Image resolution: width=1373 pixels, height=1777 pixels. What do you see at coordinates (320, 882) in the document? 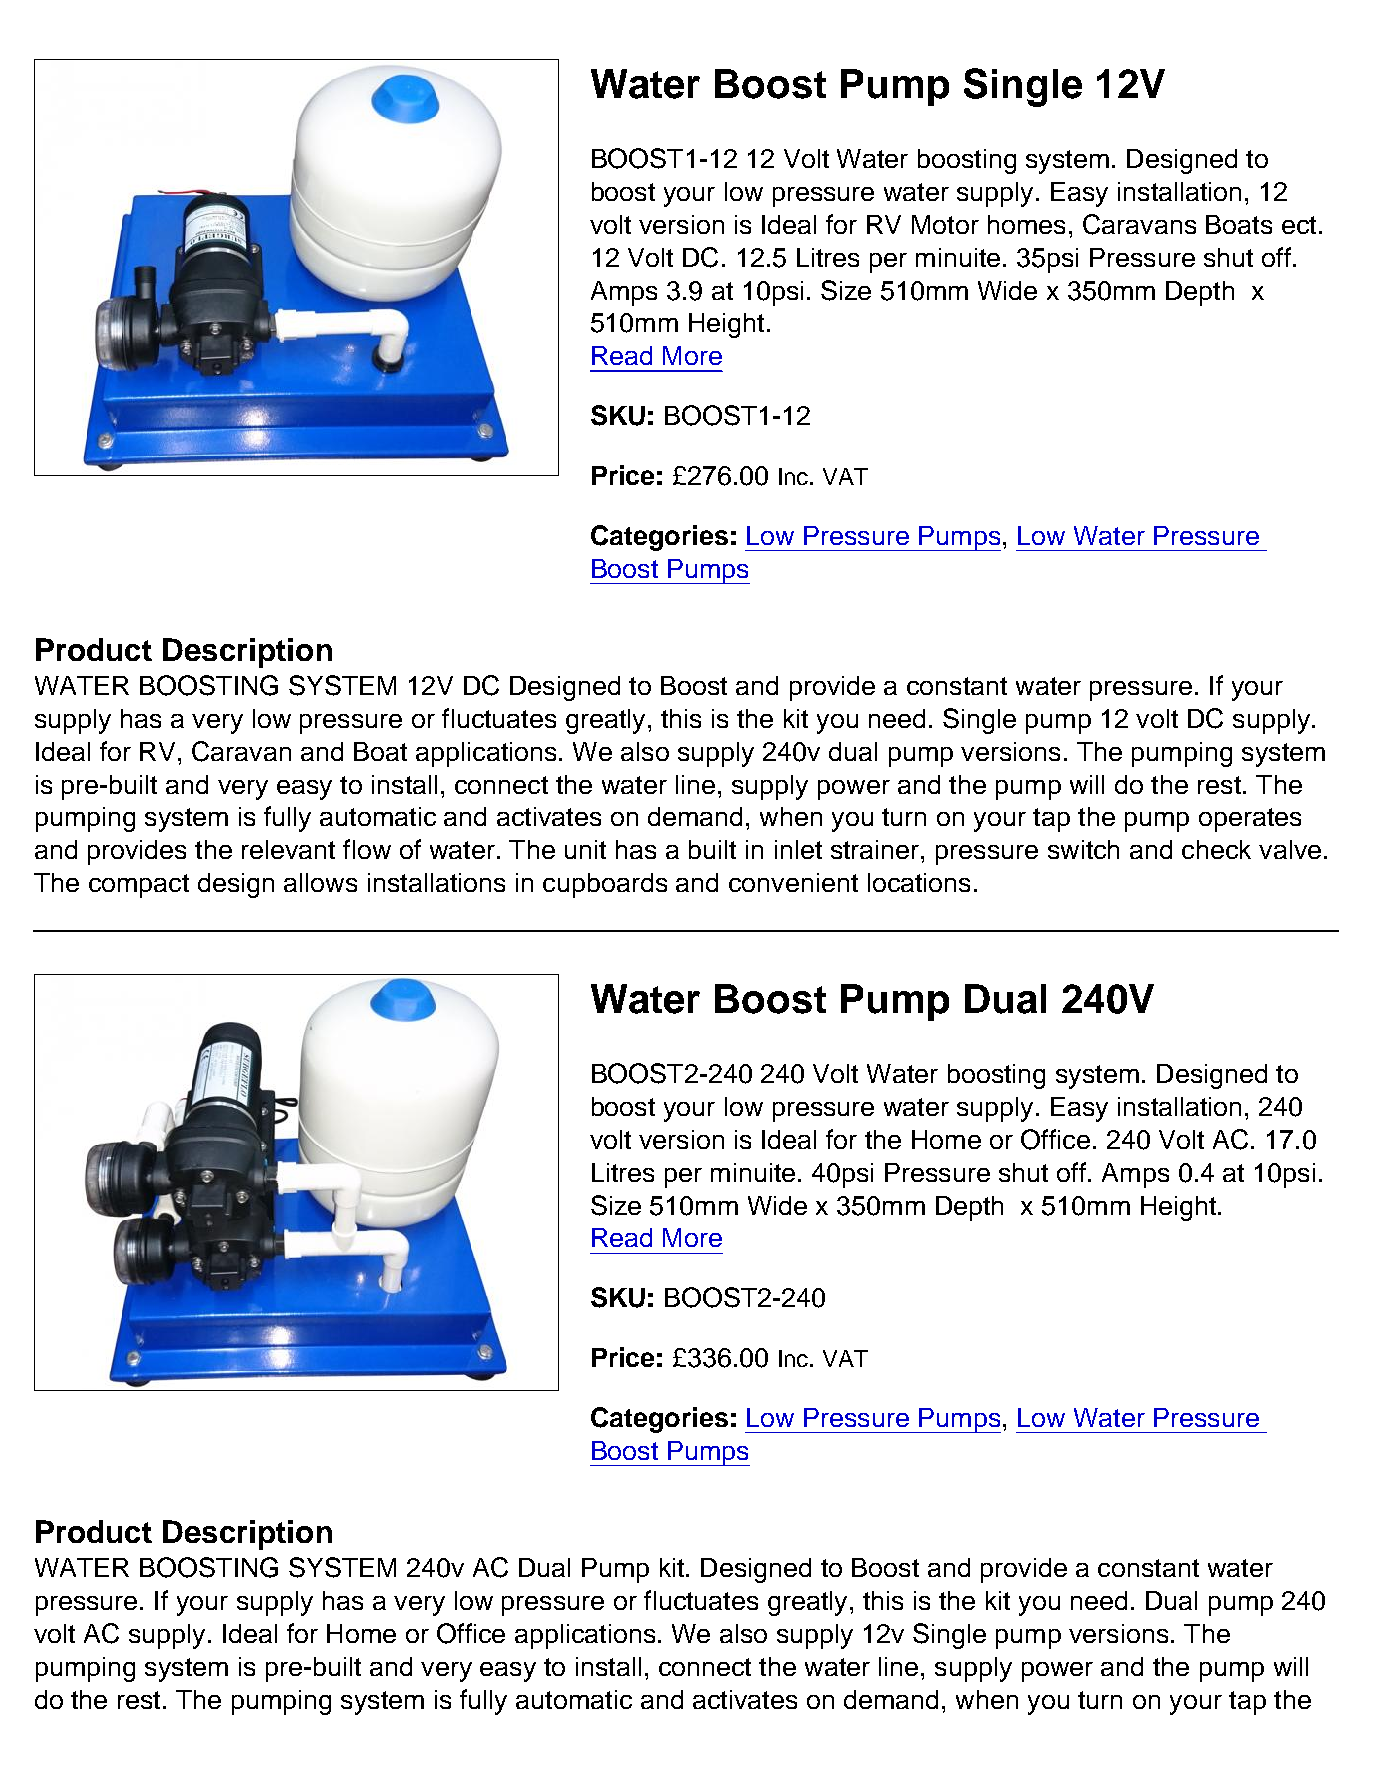
I see `allows` at bounding box center [320, 882].
